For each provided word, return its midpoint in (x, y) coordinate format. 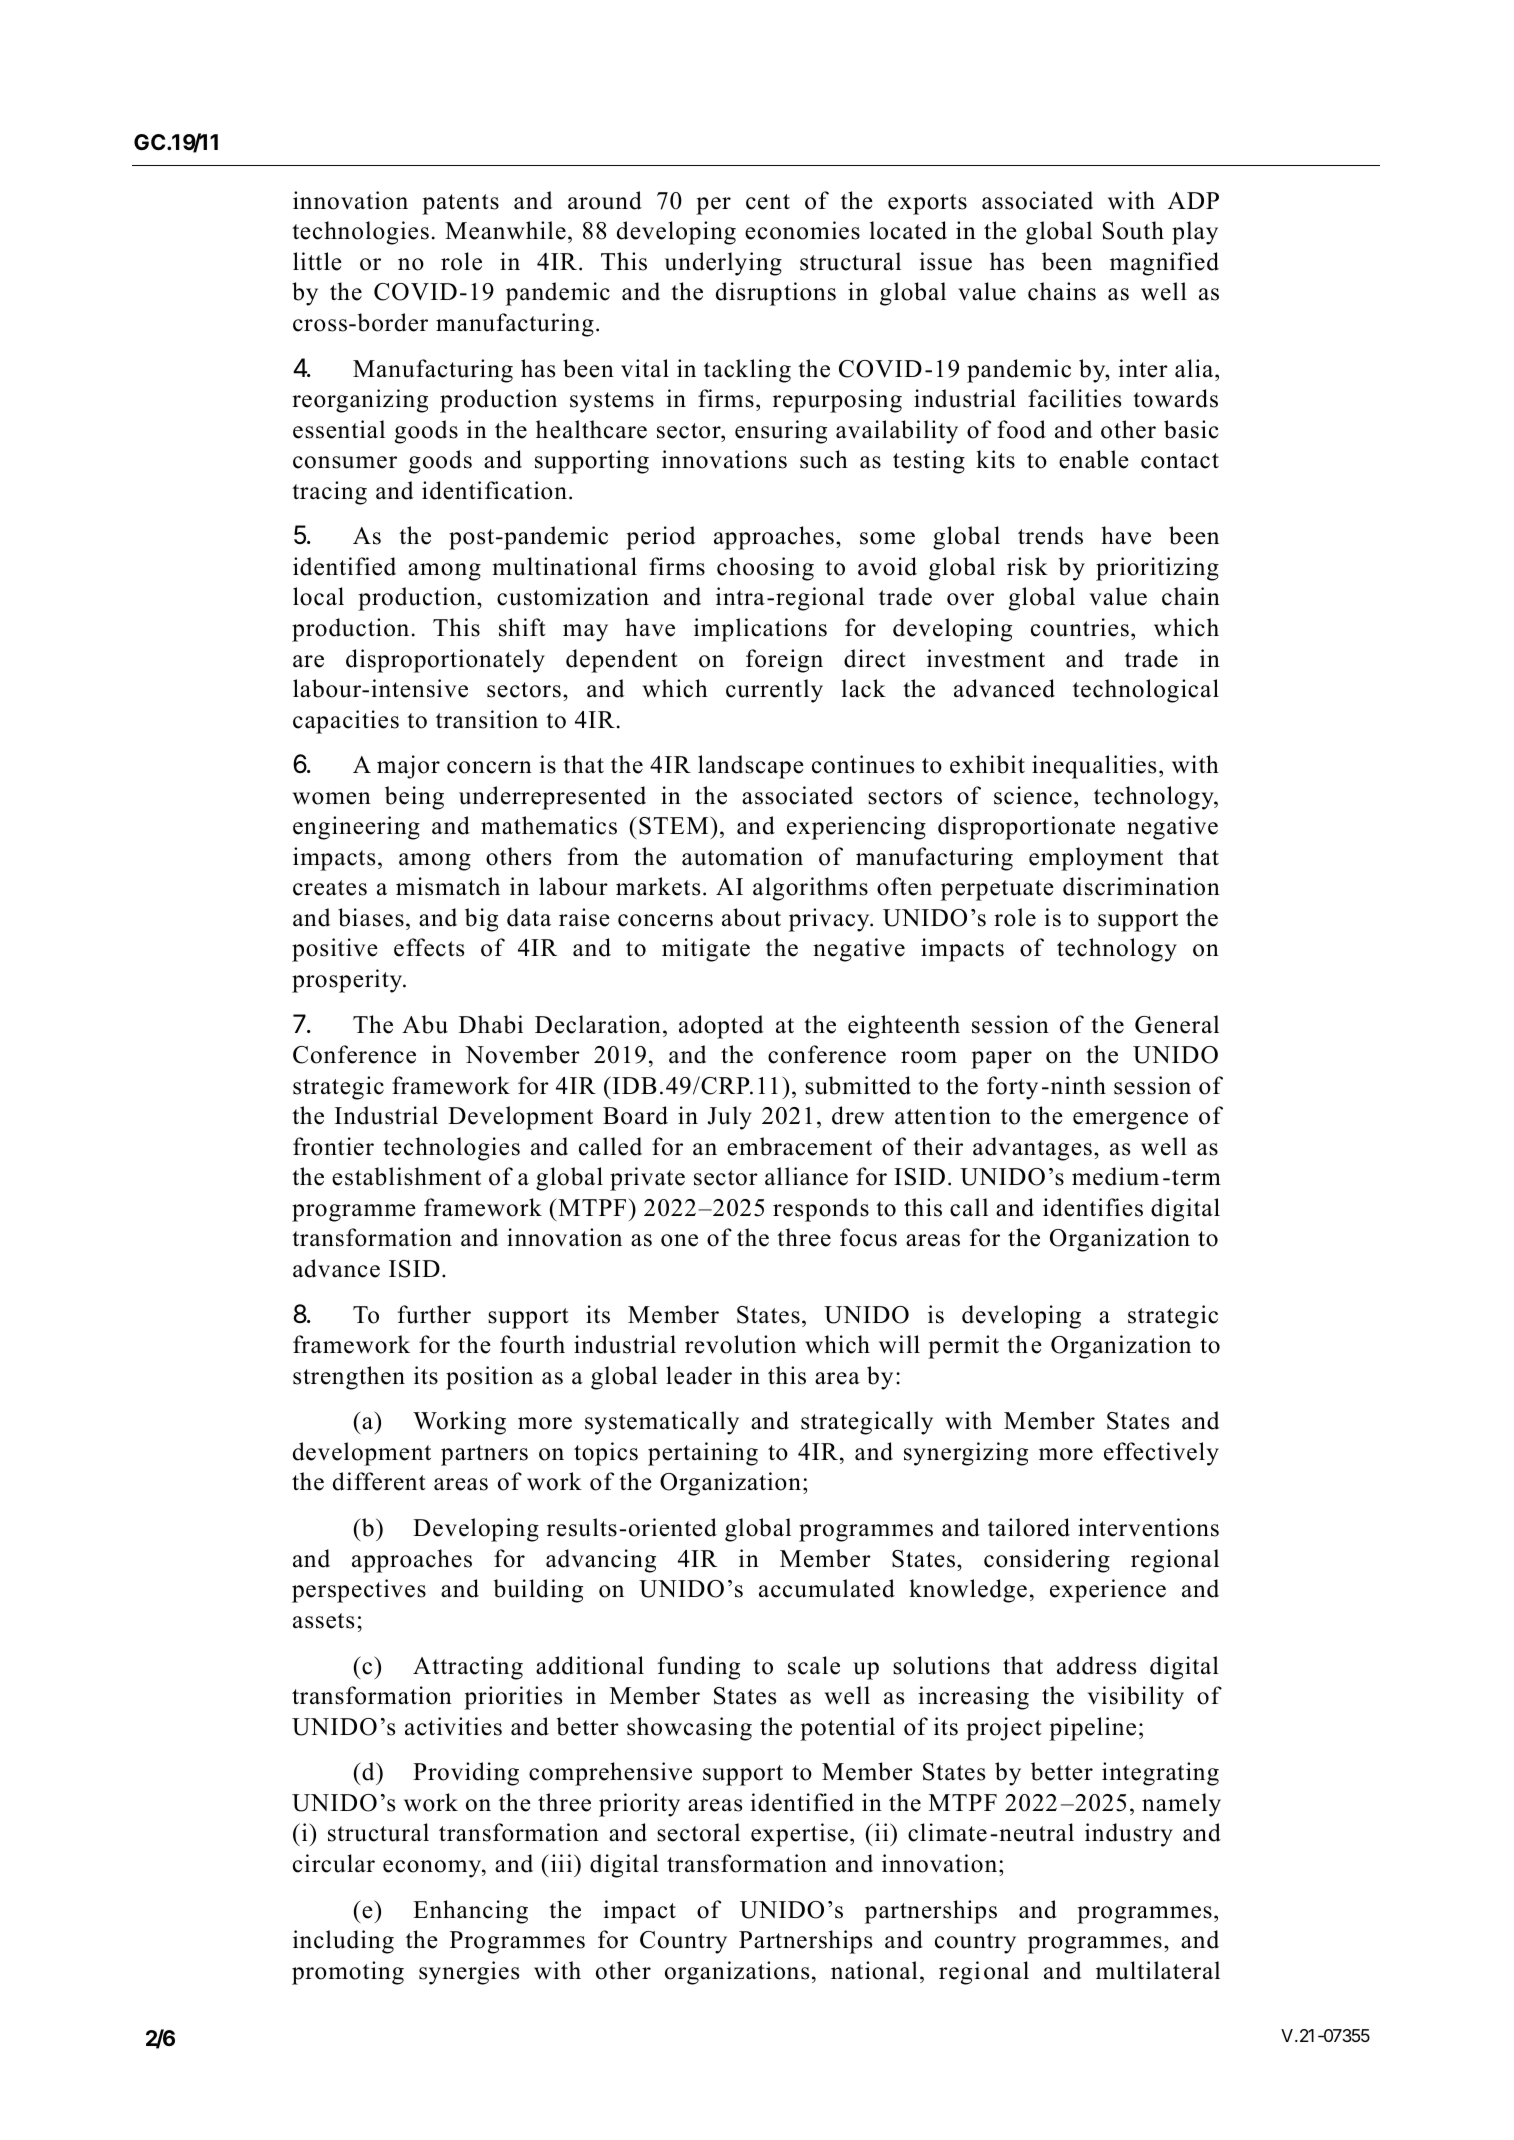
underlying (723, 264)
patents (460, 204)
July (730, 1118)
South (1133, 230)
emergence (1130, 1121)
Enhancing (470, 1912)
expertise (799, 1835)
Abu (425, 1024)
